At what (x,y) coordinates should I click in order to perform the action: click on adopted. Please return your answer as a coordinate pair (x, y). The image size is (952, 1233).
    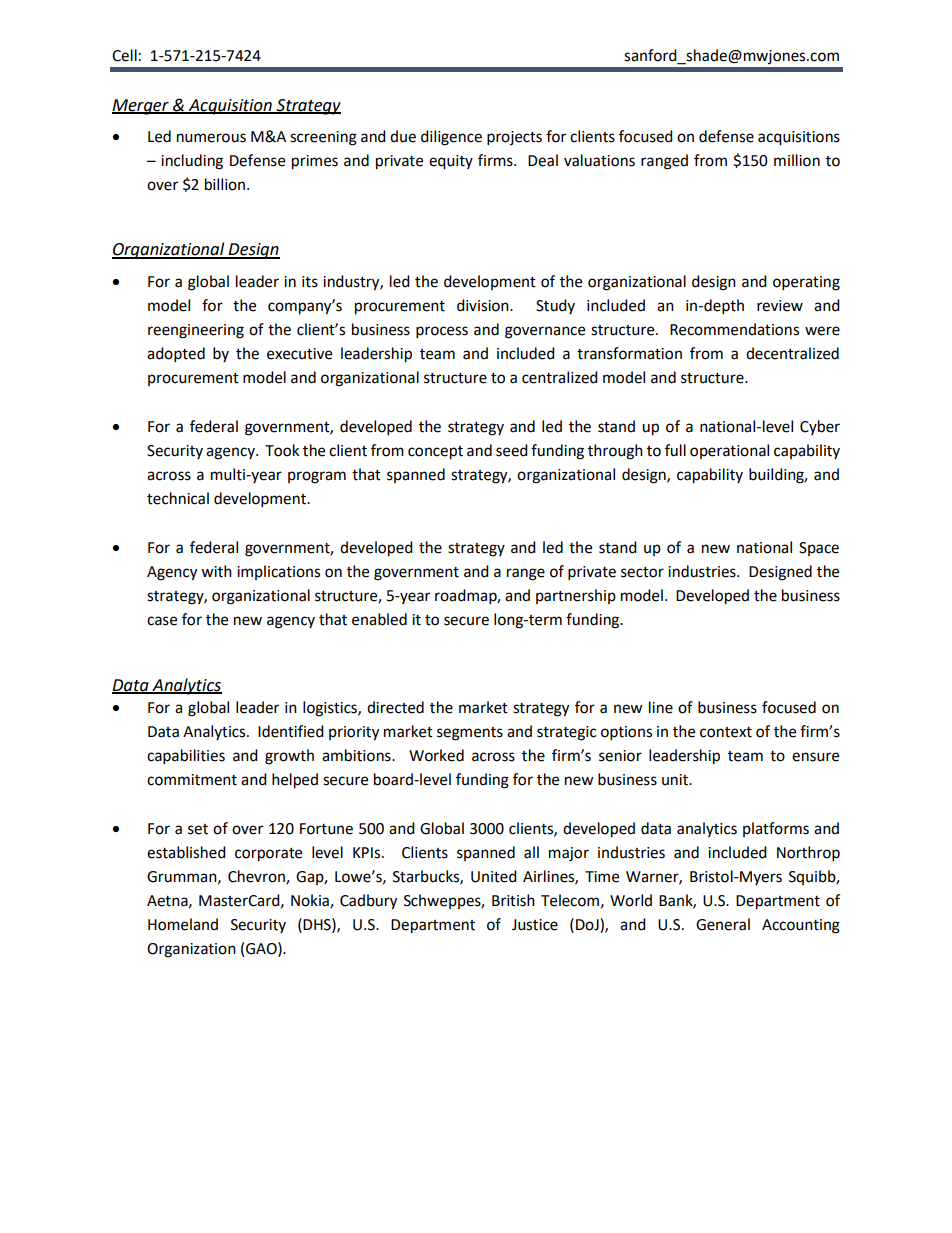
    Looking at the image, I should click on (176, 355).
